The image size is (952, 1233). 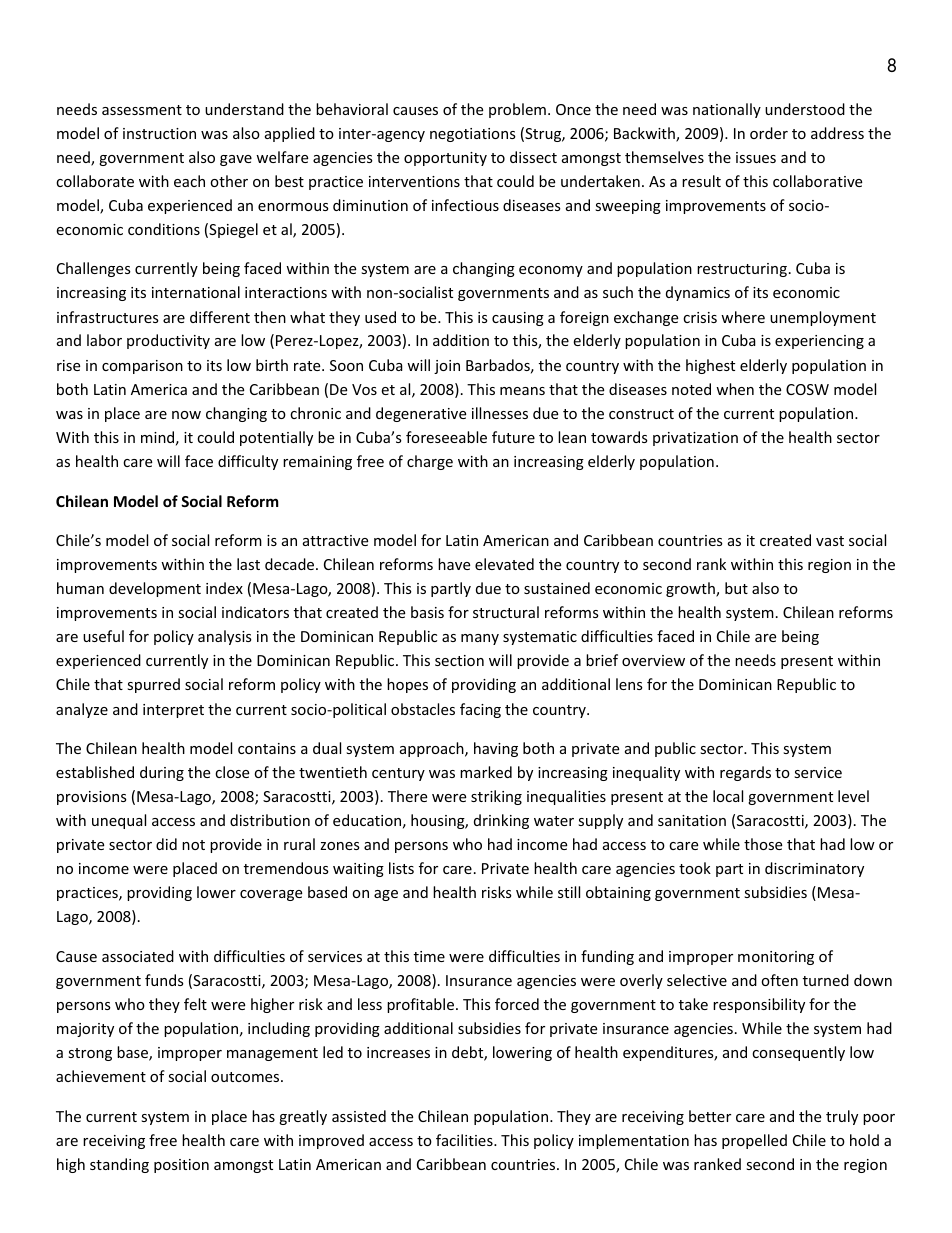 I want to click on privatization, so click(x=695, y=439).
